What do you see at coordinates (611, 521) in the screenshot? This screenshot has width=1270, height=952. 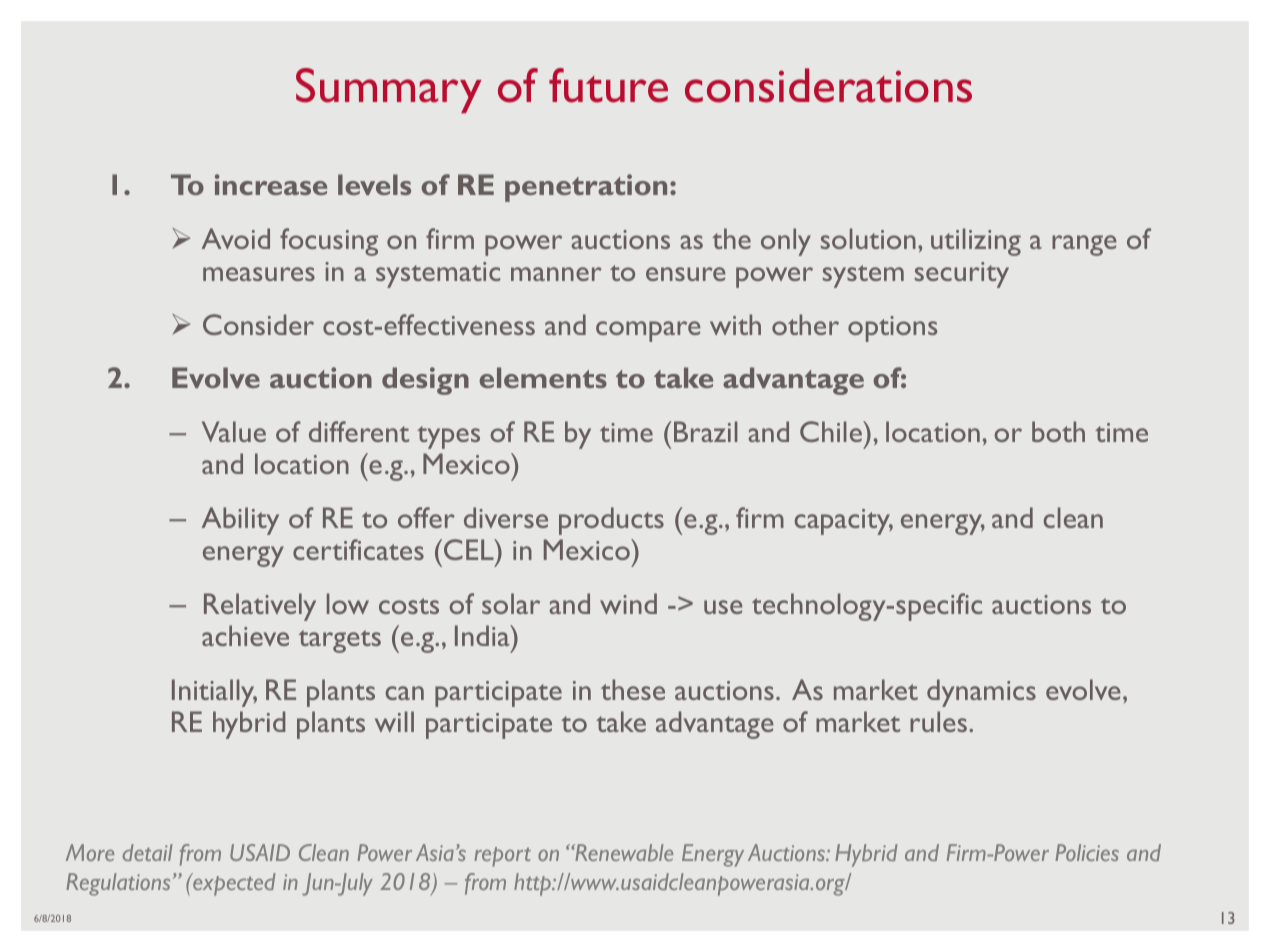 I see `products` at bounding box center [611, 521].
